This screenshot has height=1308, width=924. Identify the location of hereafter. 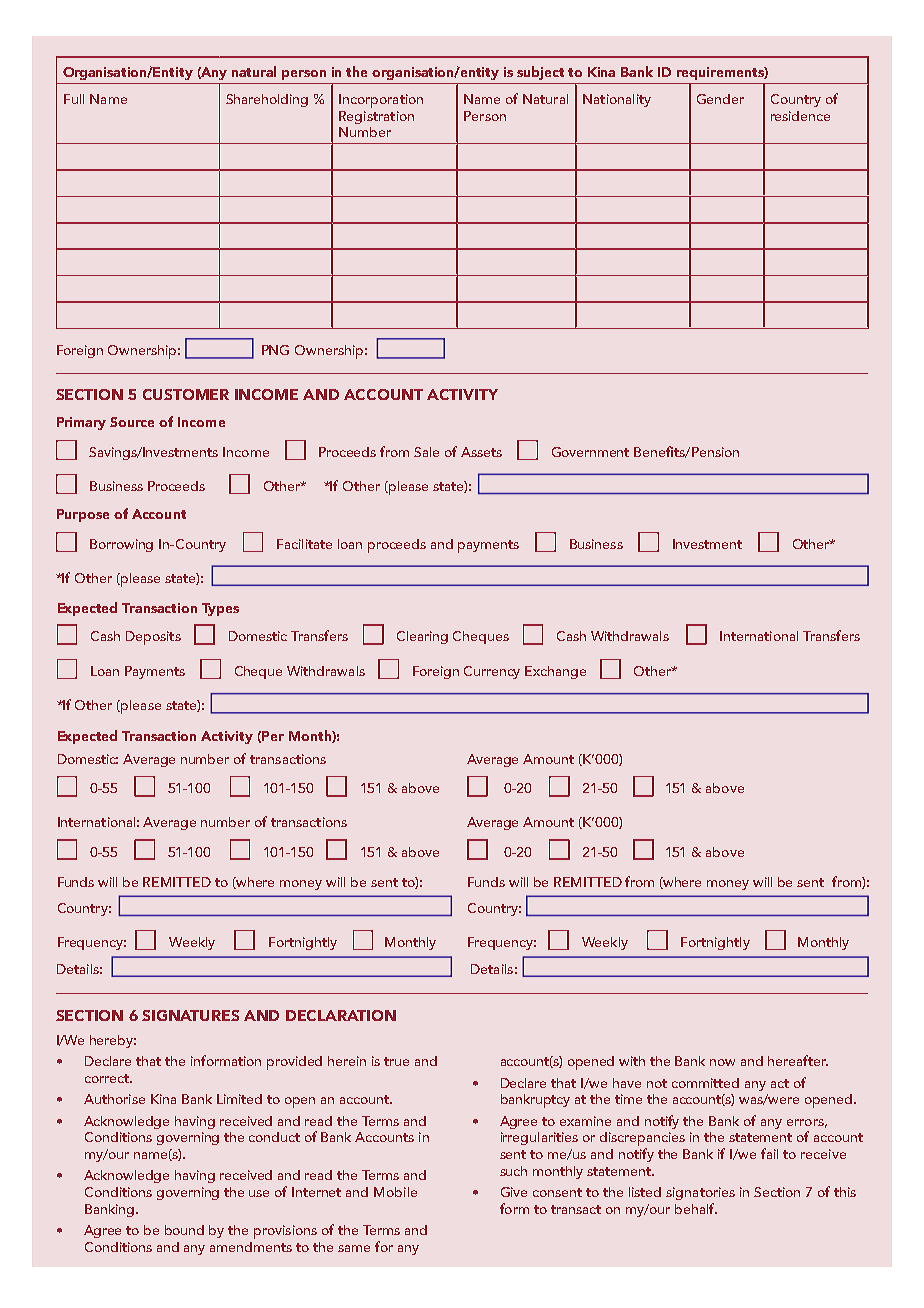
(798, 1060).
